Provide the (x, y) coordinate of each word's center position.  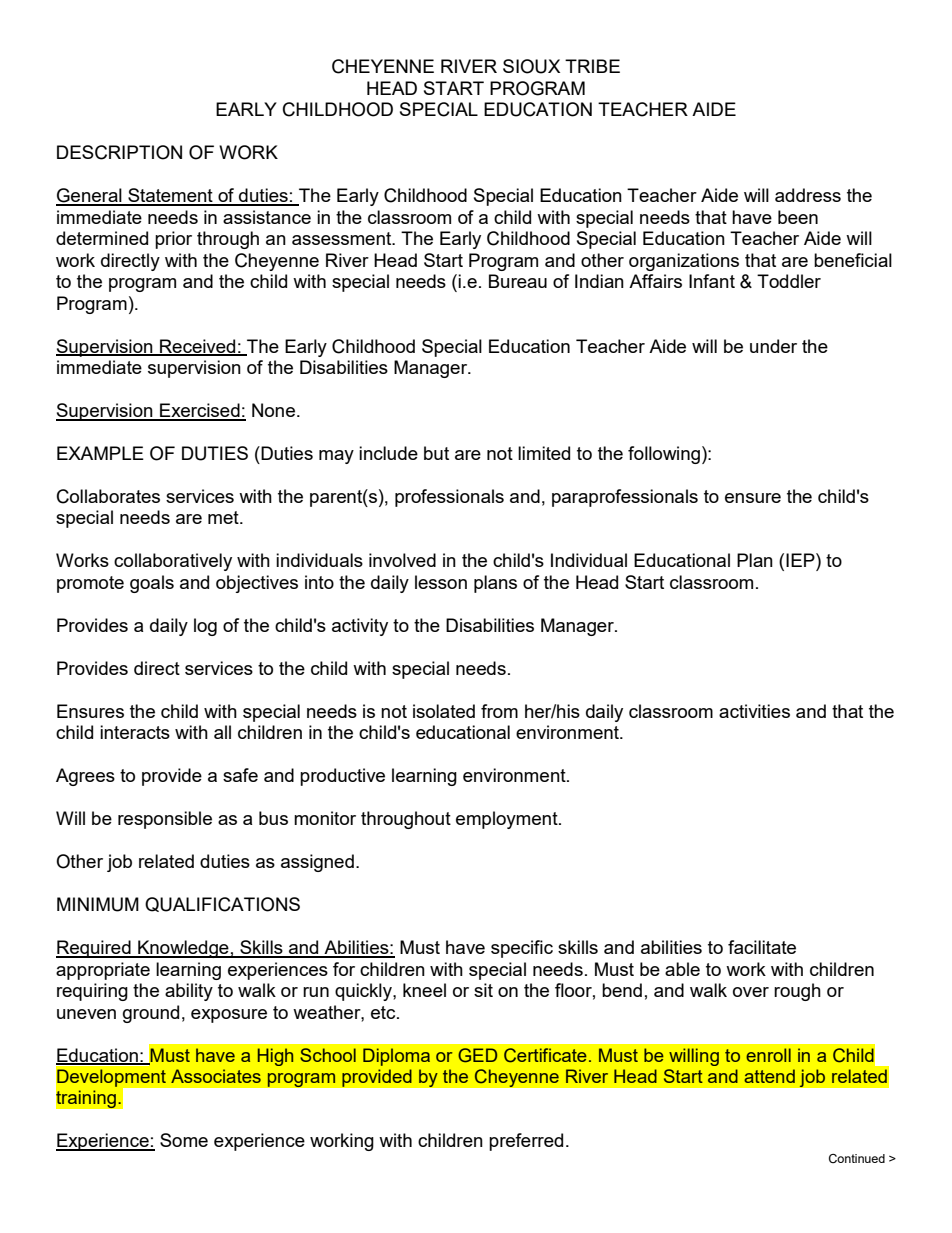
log (205, 627)
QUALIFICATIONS (222, 904)
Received (198, 347)
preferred (526, 1142)
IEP (801, 560)
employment (508, 820)
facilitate (762, 947)
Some (184, 1140)
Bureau (518, 281)
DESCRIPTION (119, 152)
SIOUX (531, 66)
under (773, 346)
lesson (441, 582)
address (808, 195)
